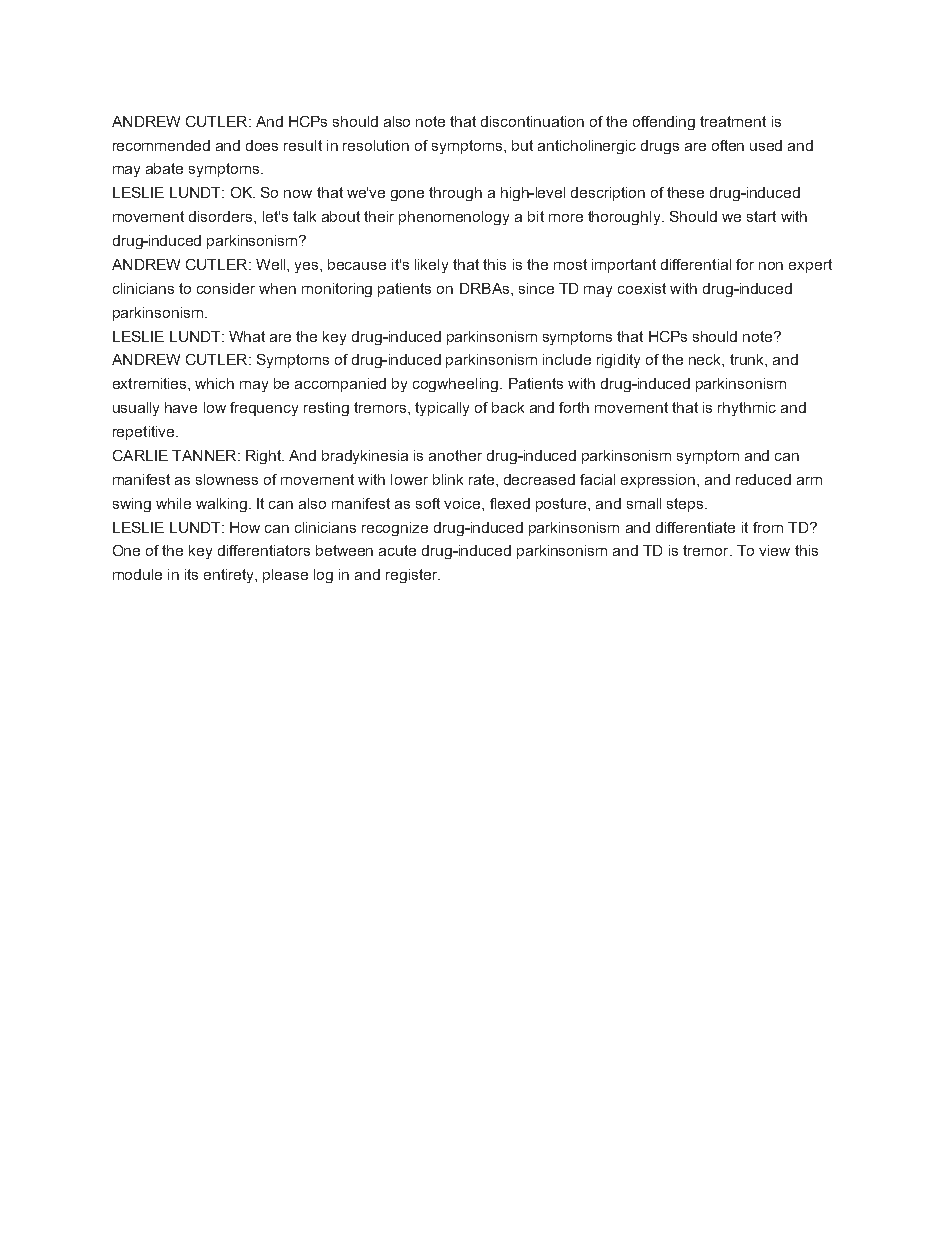 The width and height of the screenshot is (952, 1233). What do you see at coordinates (413, 576) in the screenshot?
I see `register` at bounding box center [413, 576].
